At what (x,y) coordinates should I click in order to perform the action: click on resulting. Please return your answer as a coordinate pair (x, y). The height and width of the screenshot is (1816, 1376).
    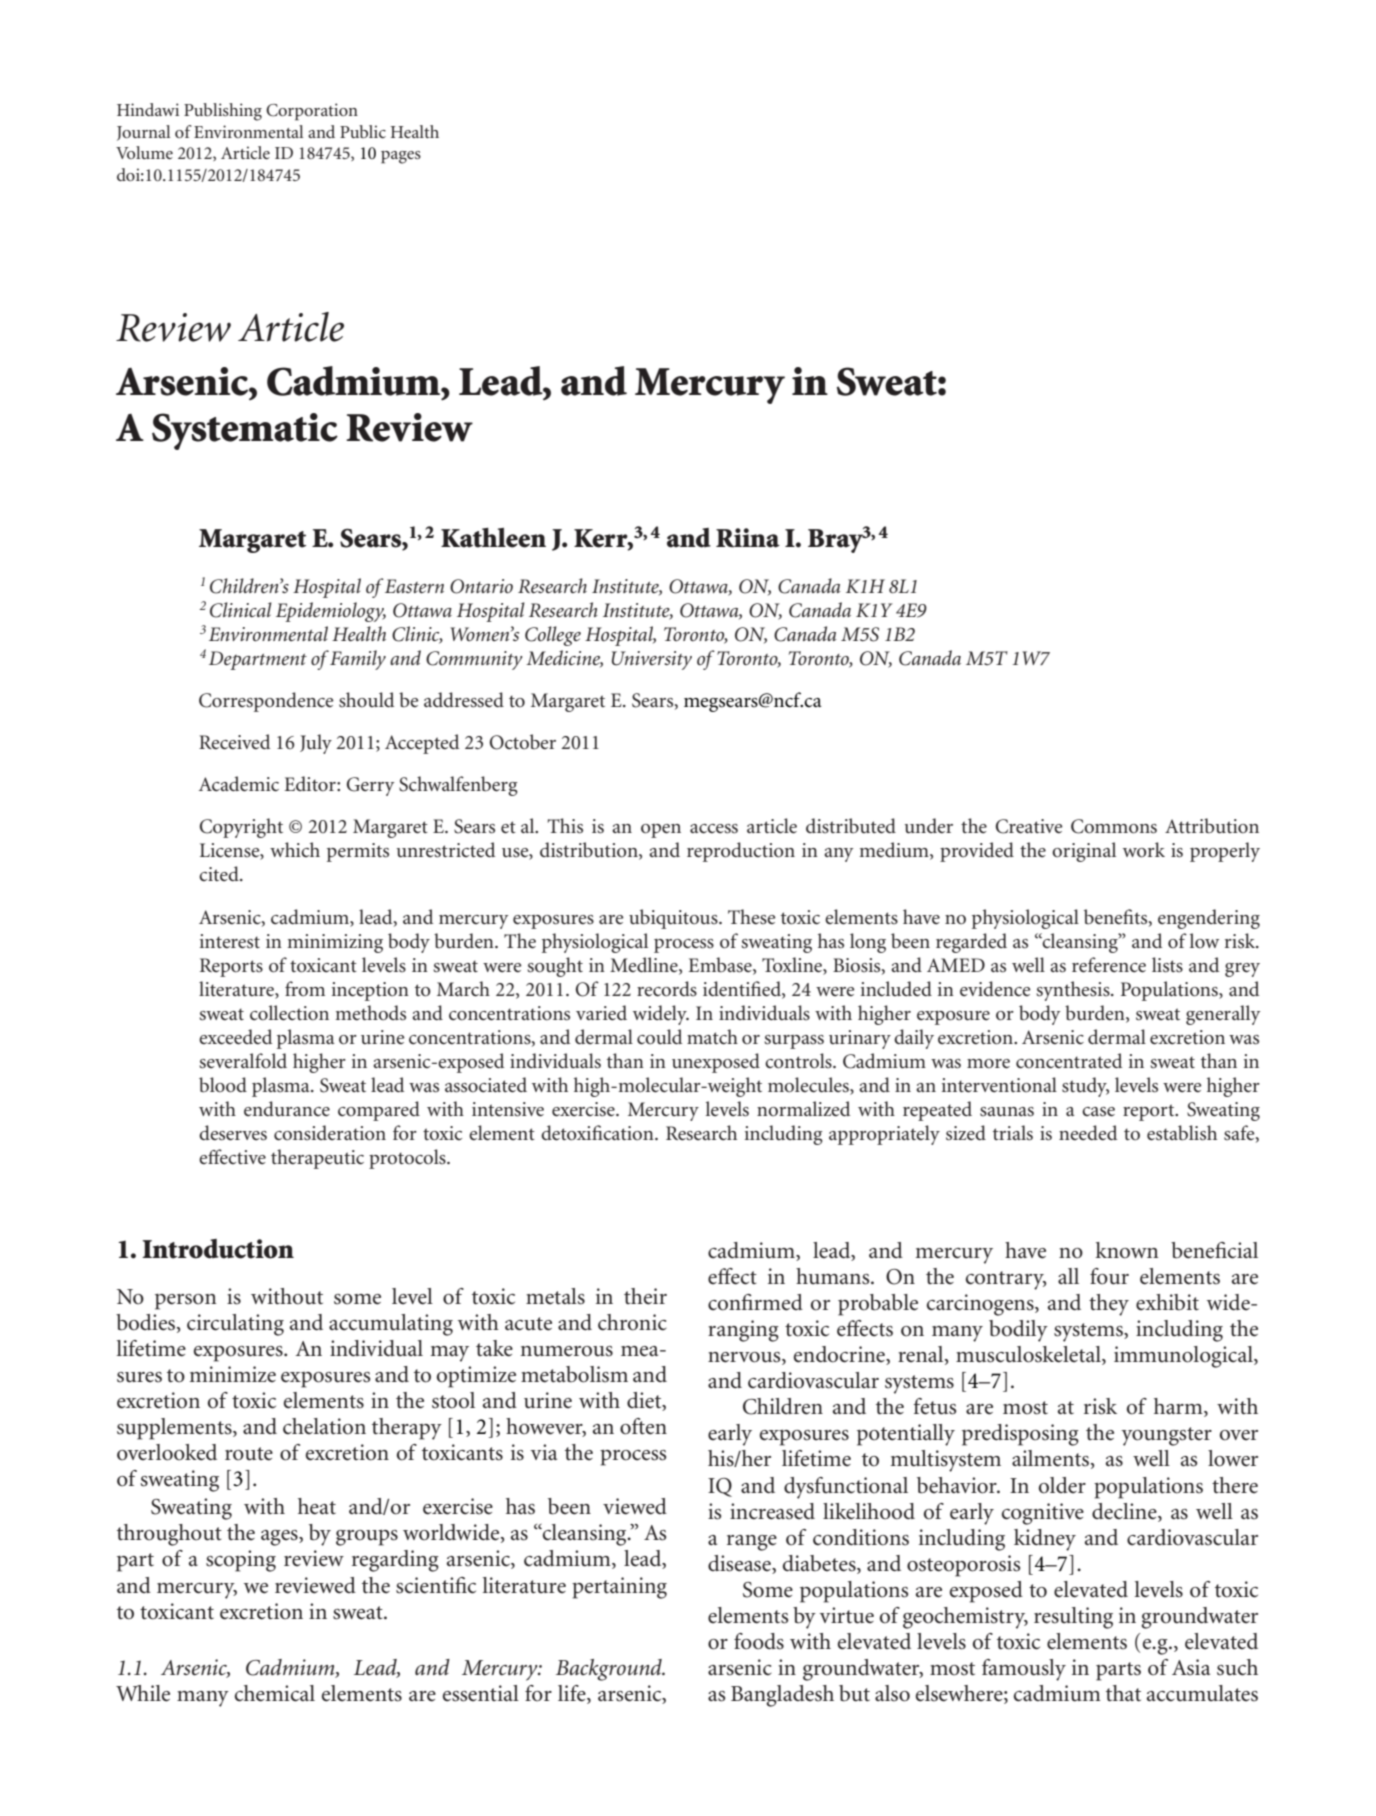
    Looking at the image, I should click on (1073, 1618).
